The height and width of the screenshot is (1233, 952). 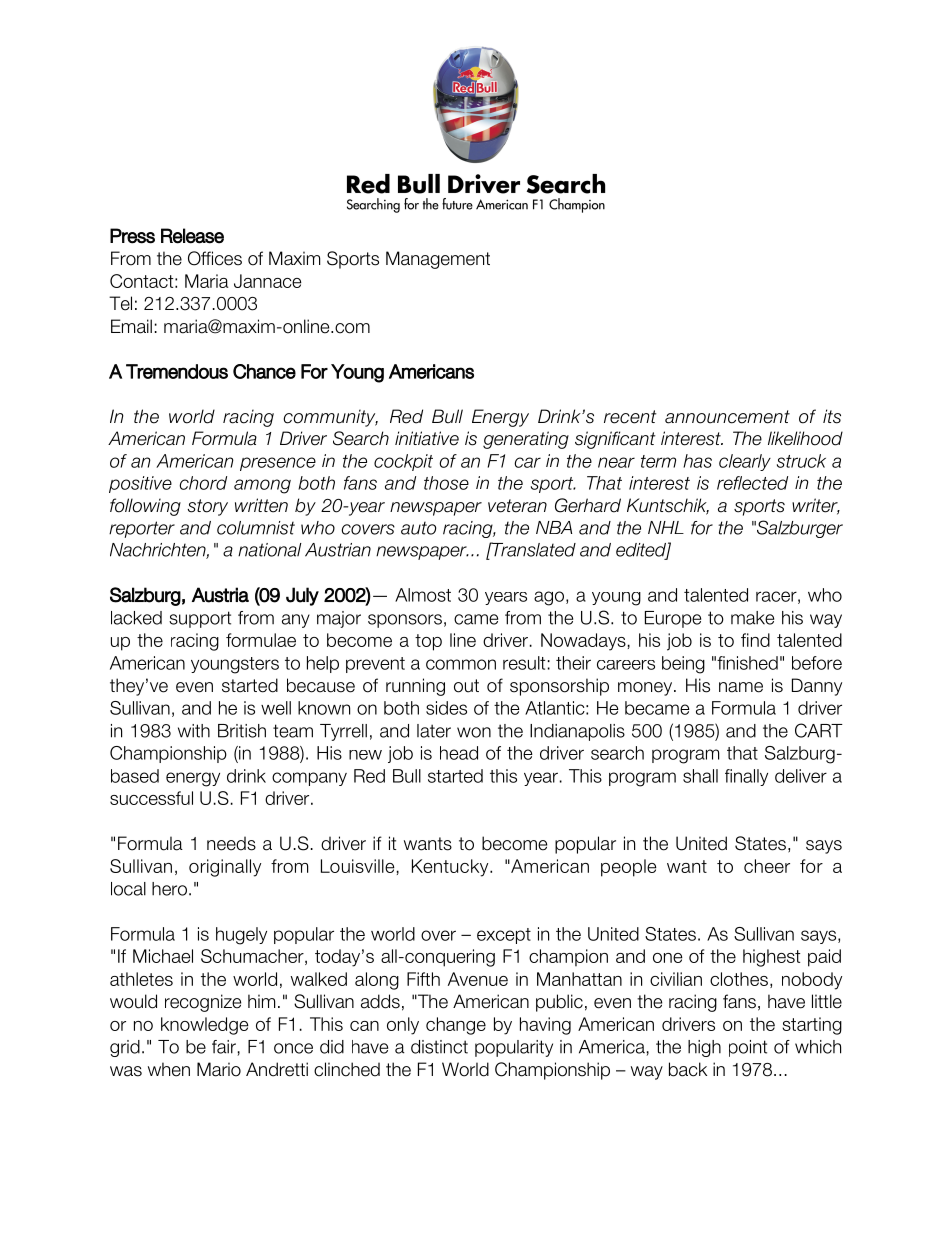 What do you see at coordinates (438, 260) in the screenshot?
I see `Management` at bounding box center [438, 260].
